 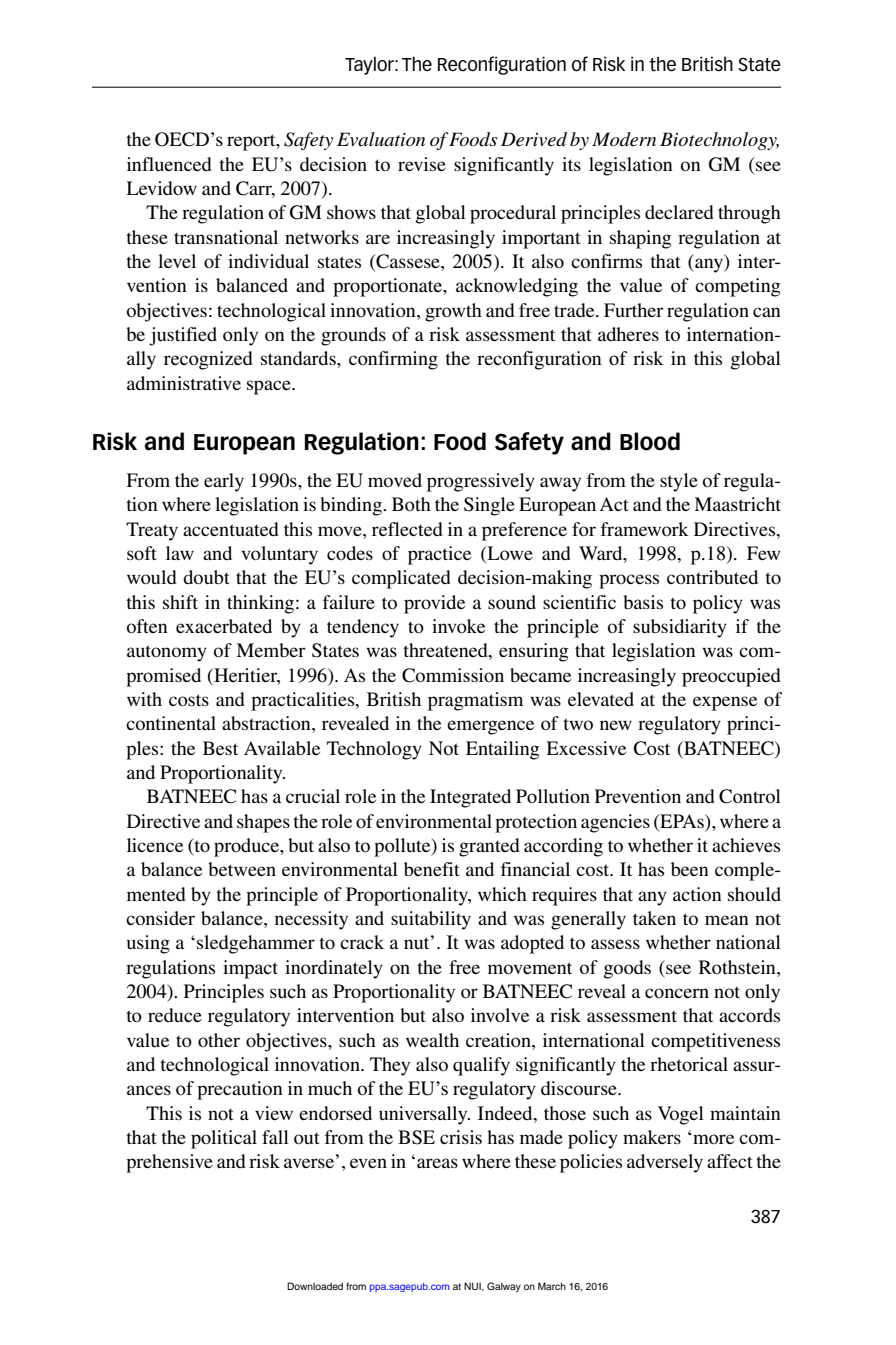 What do you see at coordinates (422, 164) in the screenshot?
I see `revise` at bounding box center [422, 164].
